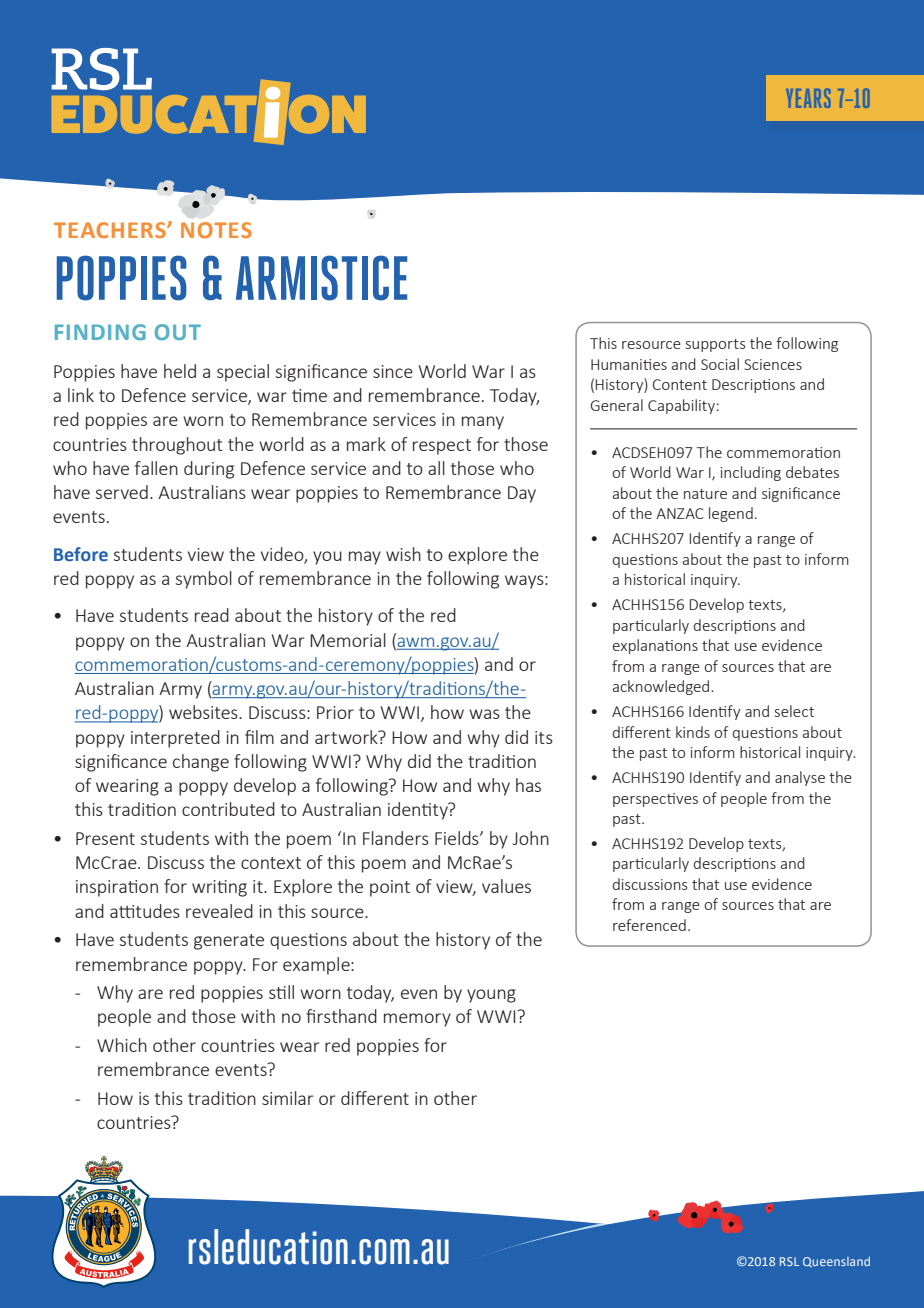 The image size is (924, 1308). Describe the element at coordinates (794, 711) in the image. I see `select` at that location.
